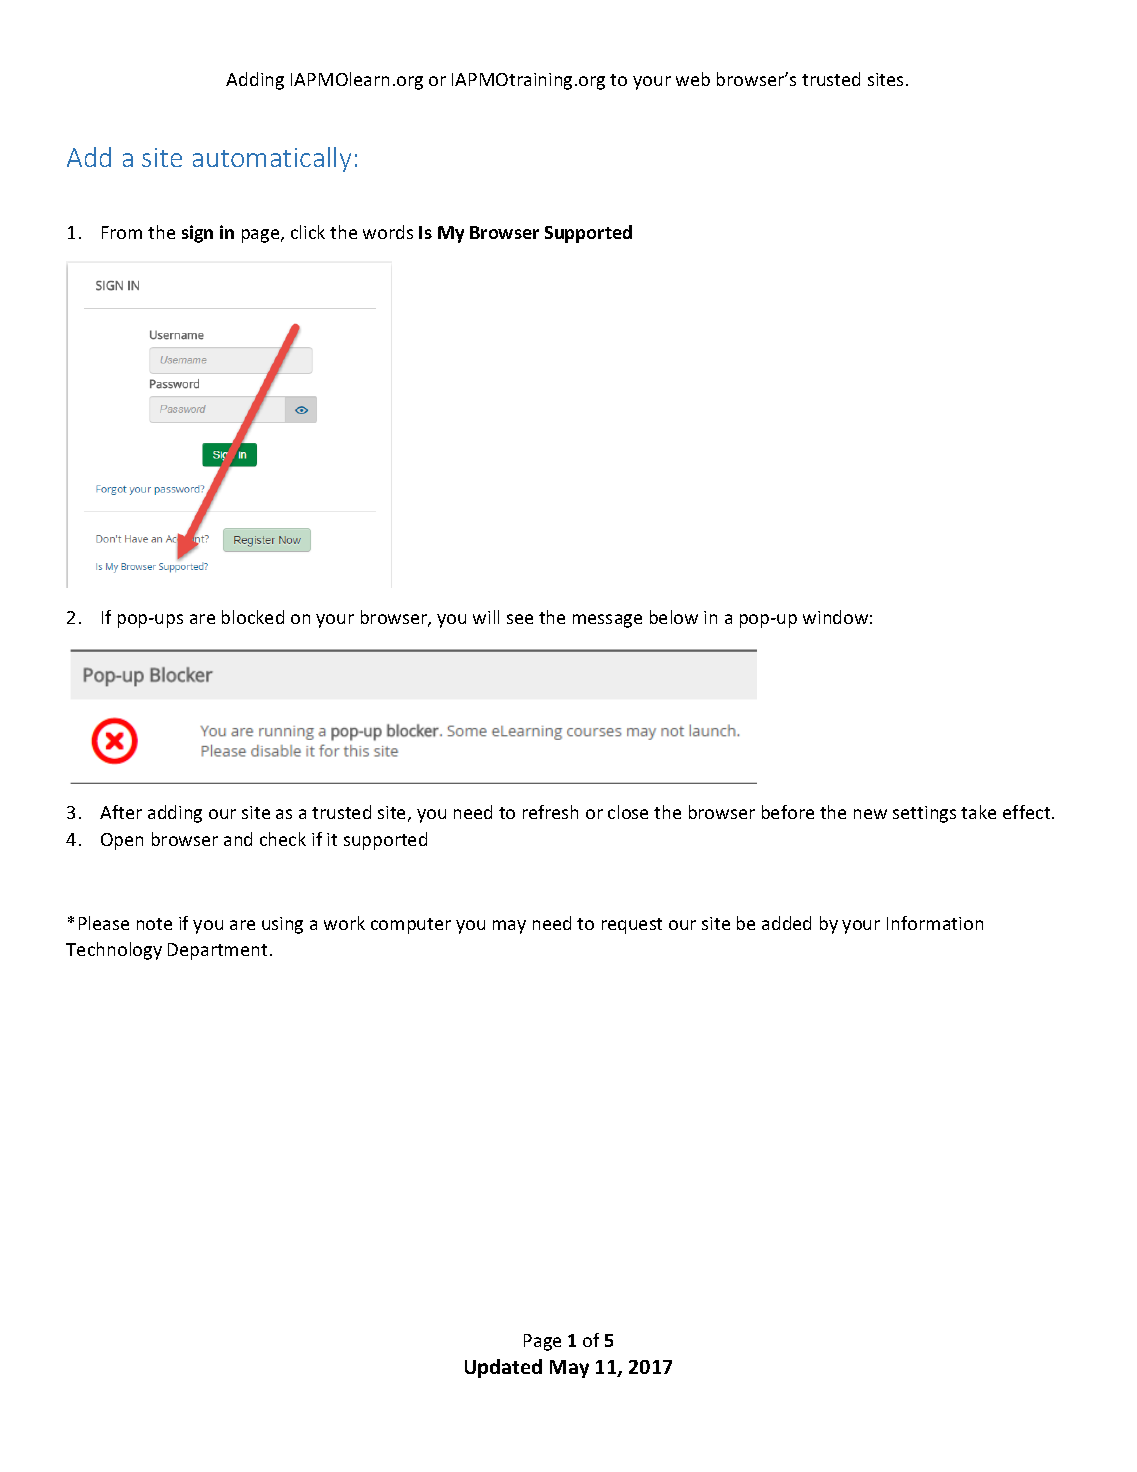 This screenshot has width=1137, height=1472. Describe the element at coordinates (272, 159) in the screenshot. I see `automatically` at that location.
